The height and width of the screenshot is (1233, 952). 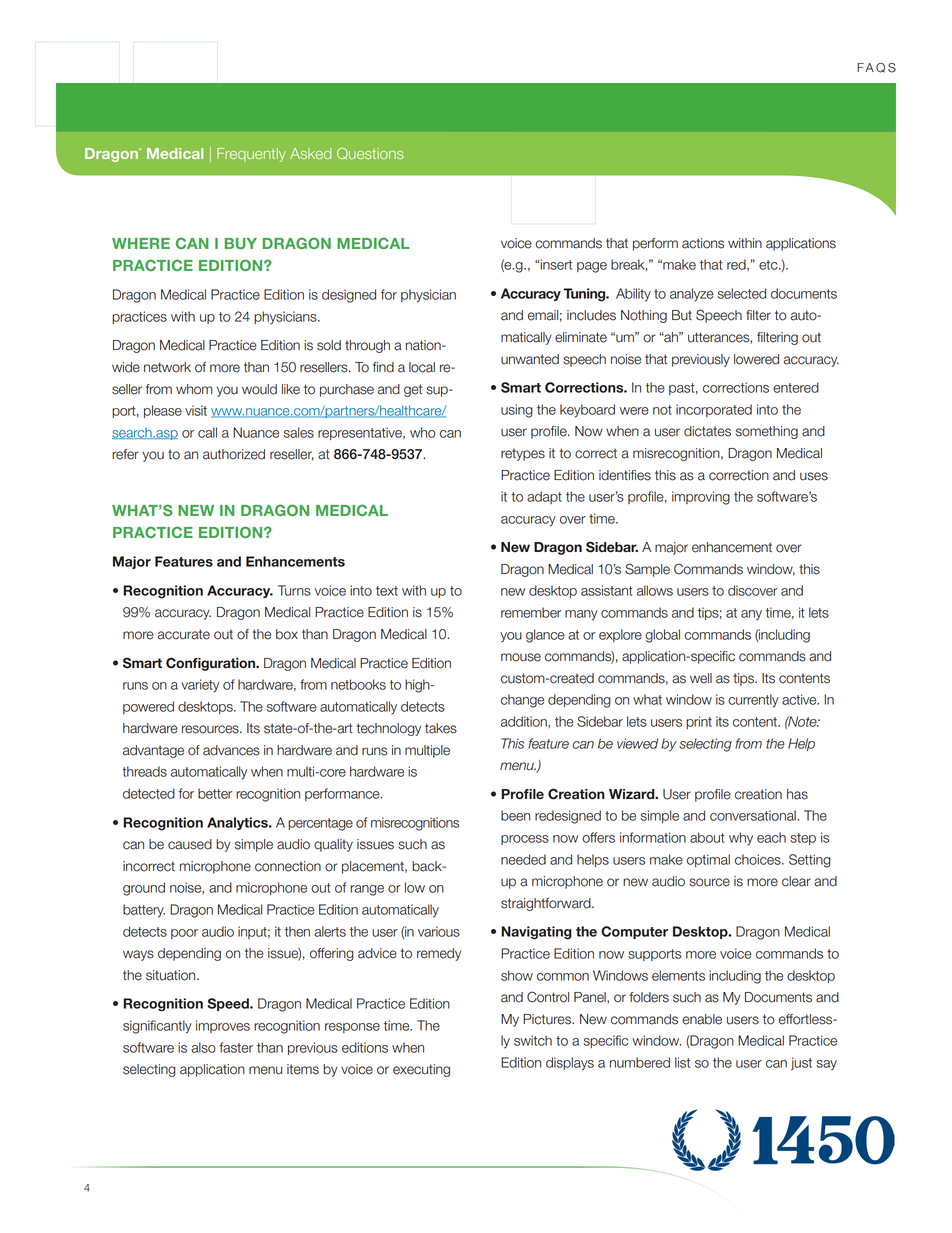 What do you see at coordinates (184, 634) in the screenshot?
I see `accurate` at bounding box center [184, 634].
